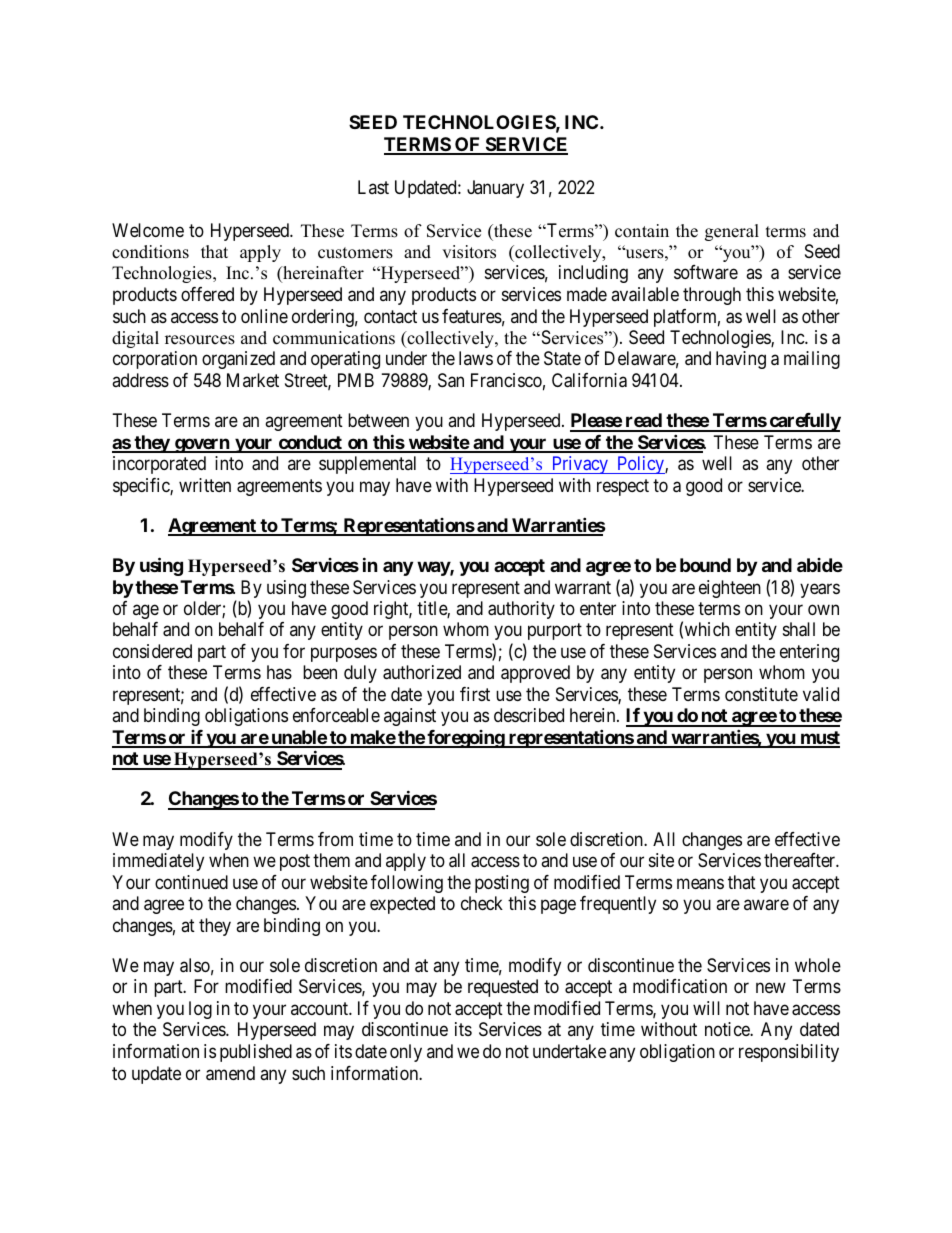 The height and width of the page is (1233, 952). I want to click on general, so click(732, 232).
